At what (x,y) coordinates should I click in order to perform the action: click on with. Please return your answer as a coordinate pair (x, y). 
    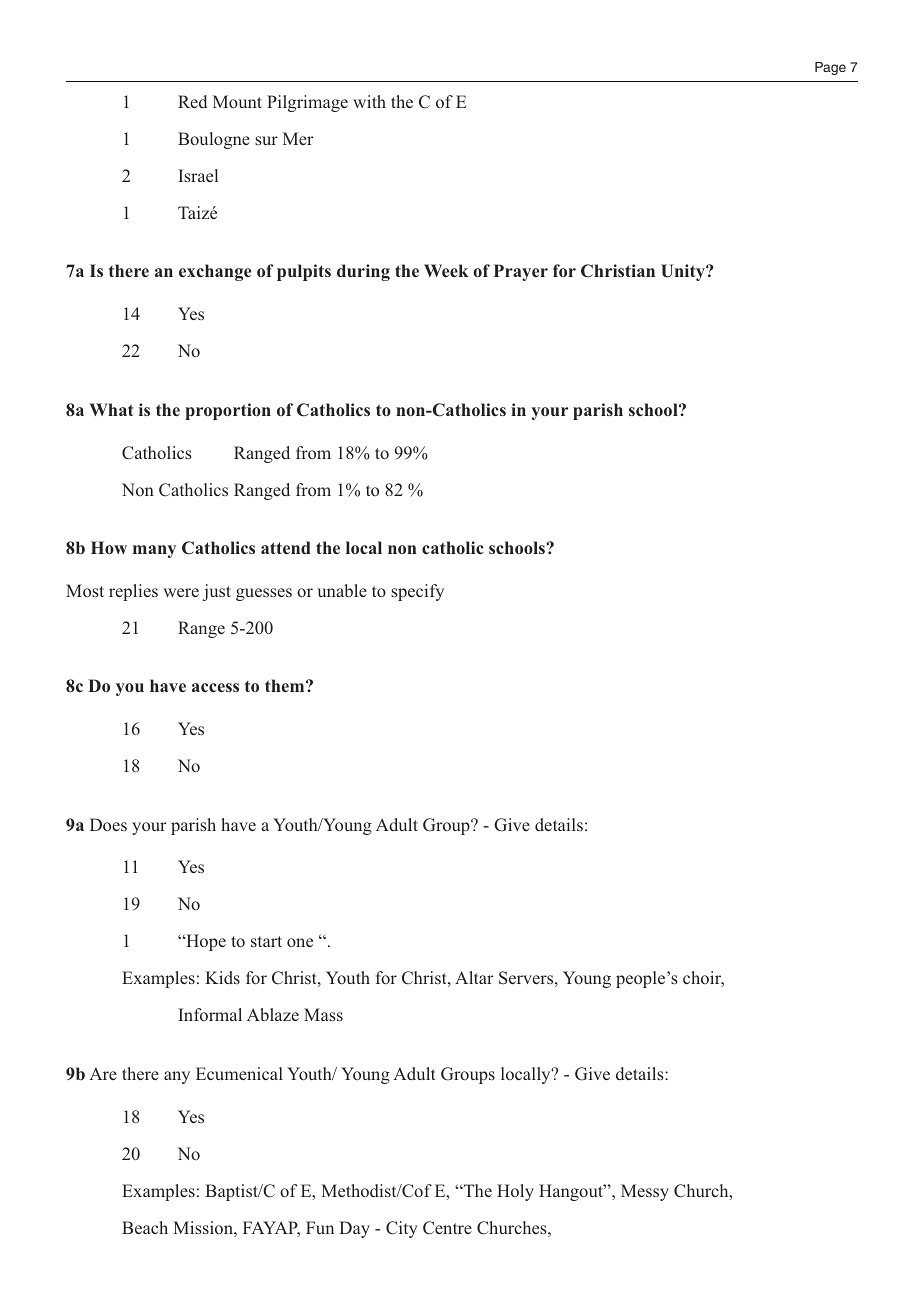
    Looking at the image, I should click on (369, 101).
